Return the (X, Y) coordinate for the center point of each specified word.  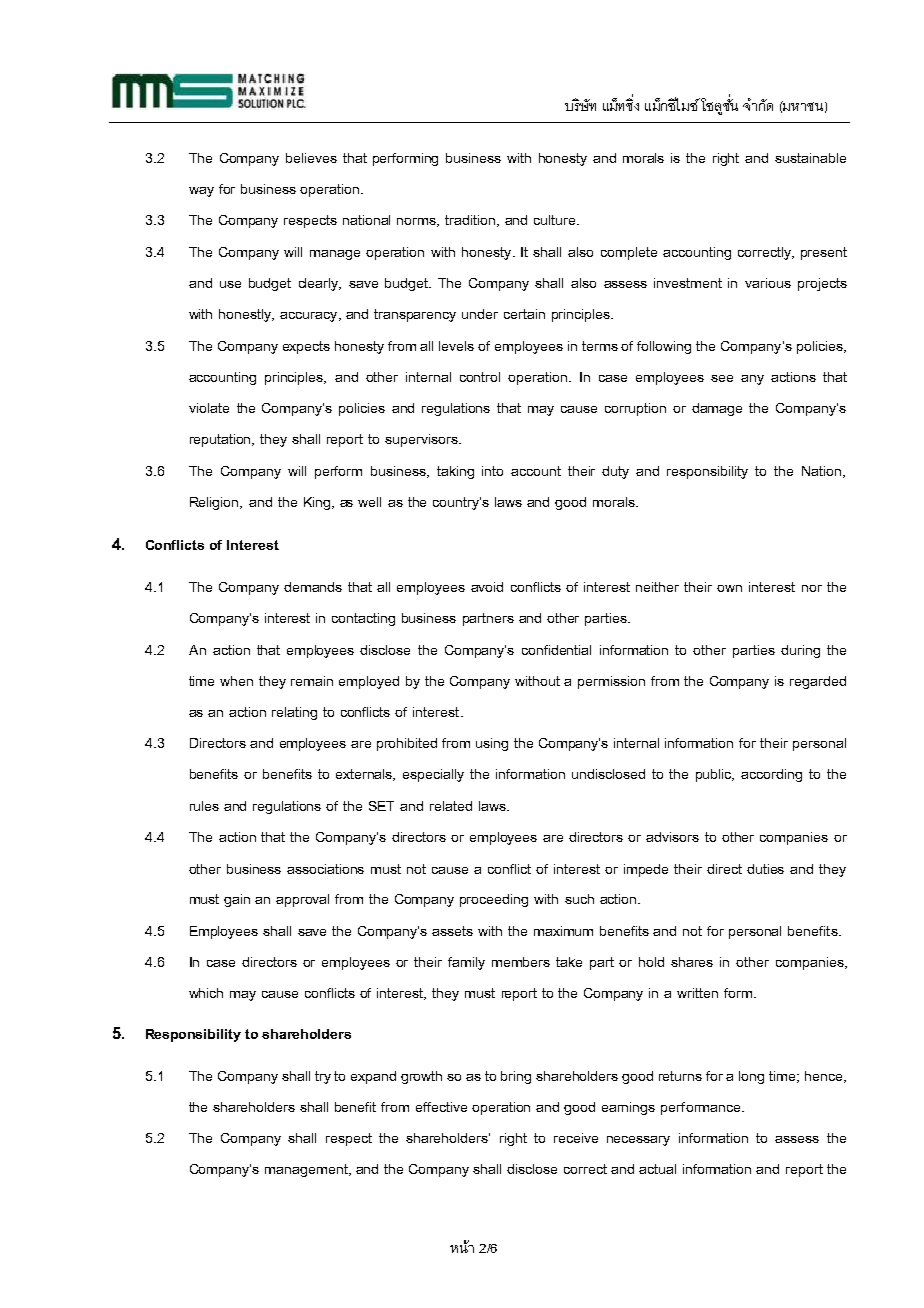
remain (312, 681)
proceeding (494, 900)
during (800, 651)
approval (302, 900)
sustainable (810, 158)
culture (556, 220)
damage (717, 409)
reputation (222, 440)
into (492, 471)
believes (311, 158)
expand (373, 1077)
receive (576, 1138)
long (751, 1077)
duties (765, 869)
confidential (556, 650)
